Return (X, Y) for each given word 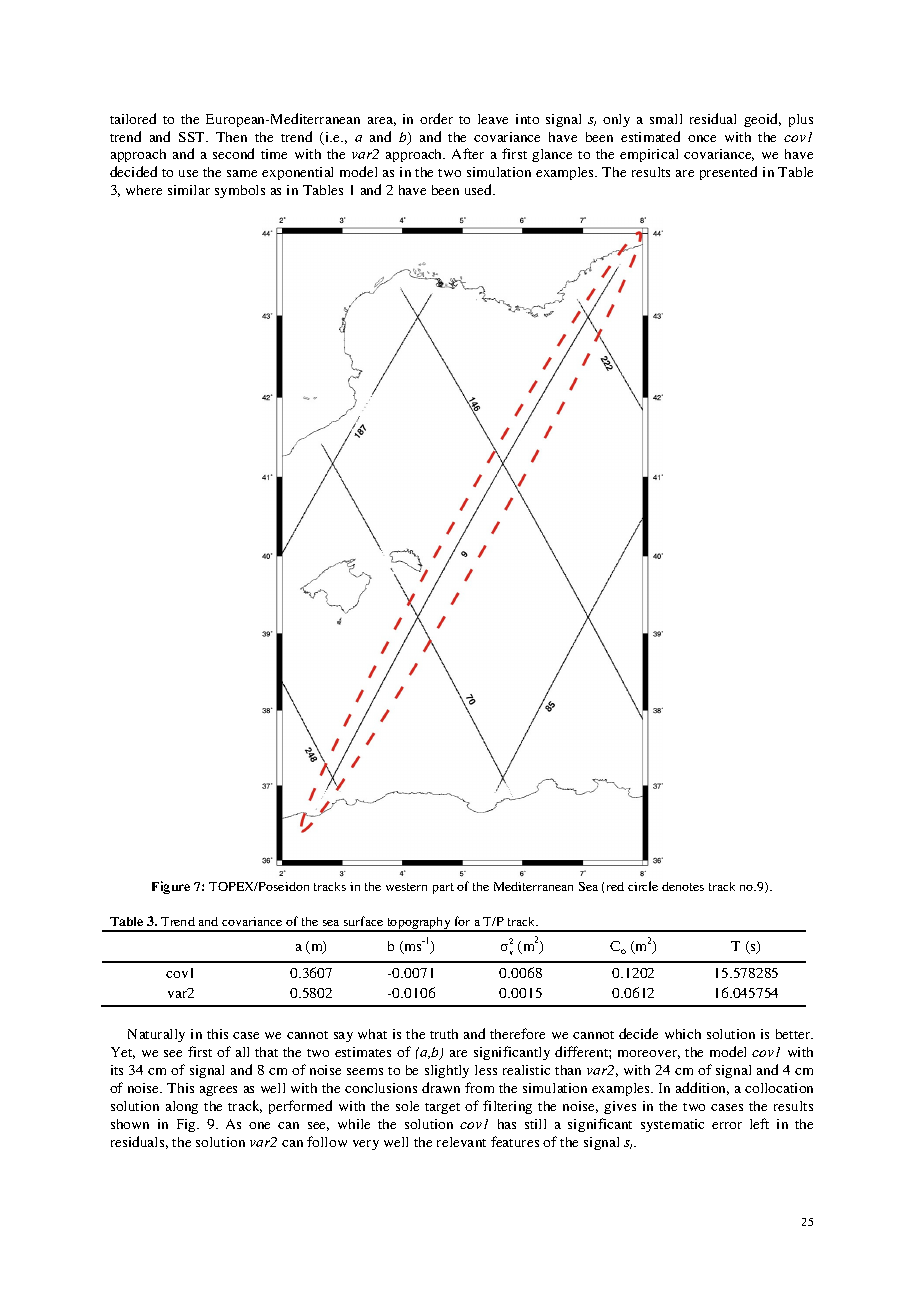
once (702, 138)
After (468, 153)
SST (193, 137)
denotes (683, 886)
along (182, 1107)
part (443, 888)
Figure (171, 887)
